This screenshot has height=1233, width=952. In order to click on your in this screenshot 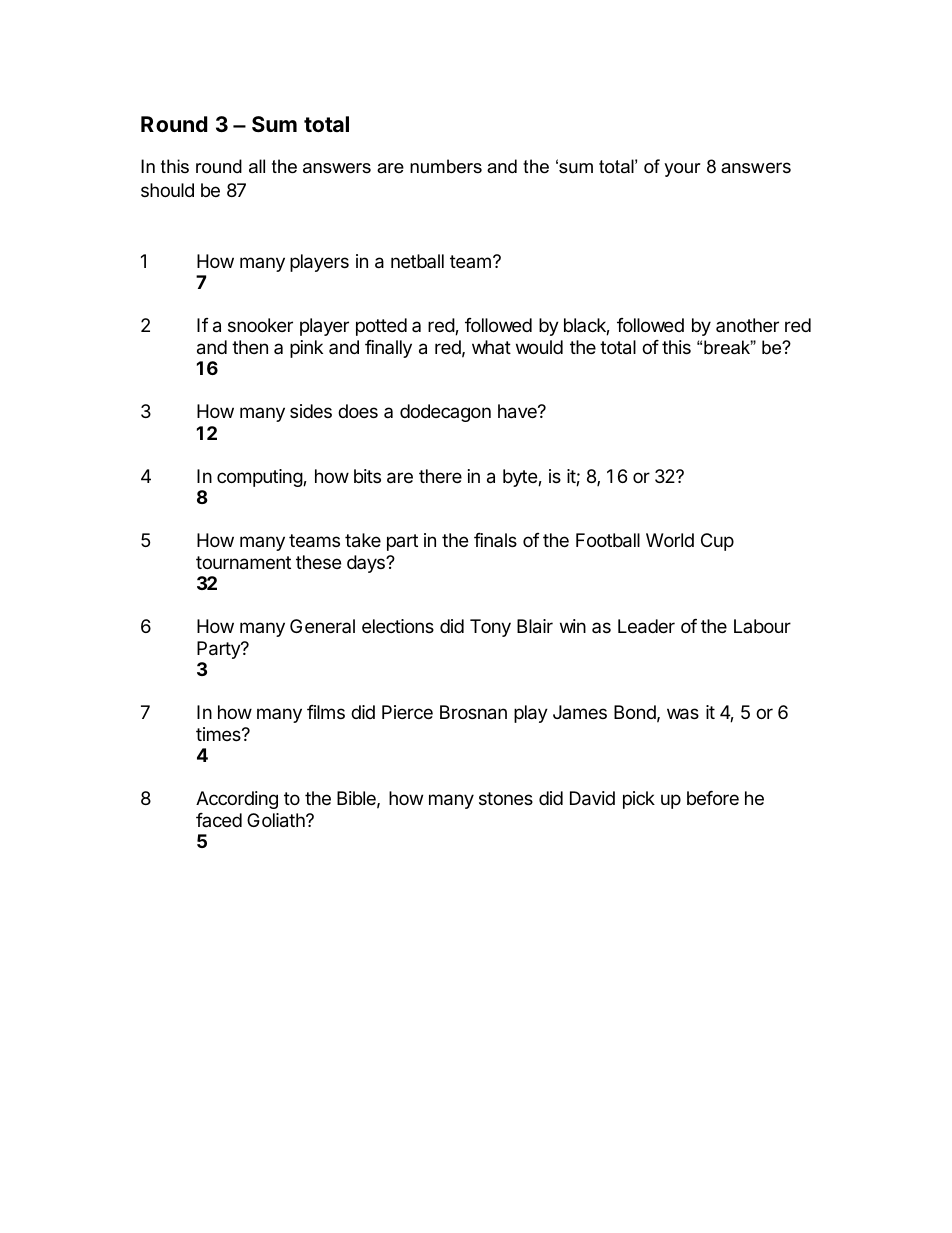, I will do `click(682, 170)`.
